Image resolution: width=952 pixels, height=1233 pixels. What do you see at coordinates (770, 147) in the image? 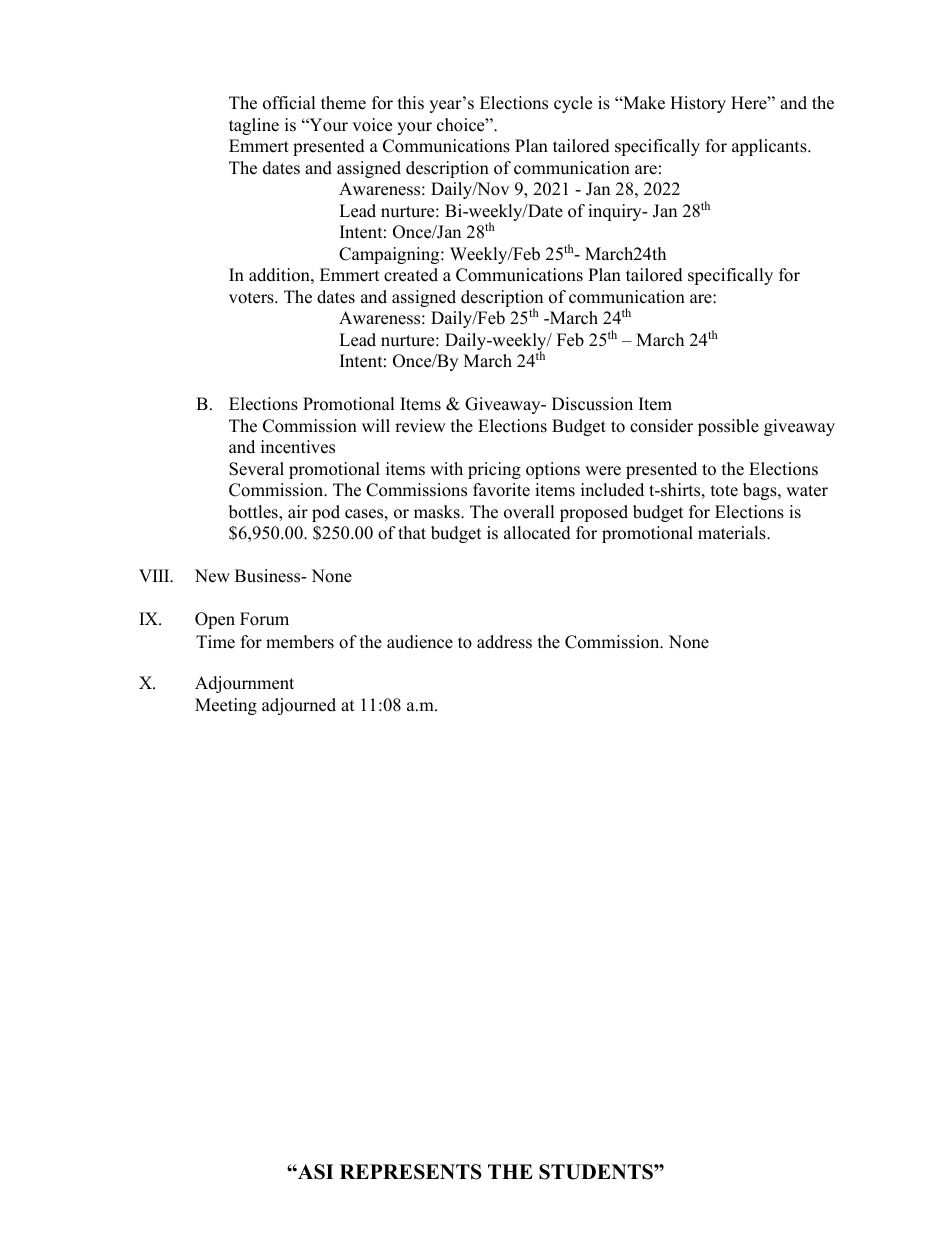
I see `applicants` at bounding box center [770, 147].
